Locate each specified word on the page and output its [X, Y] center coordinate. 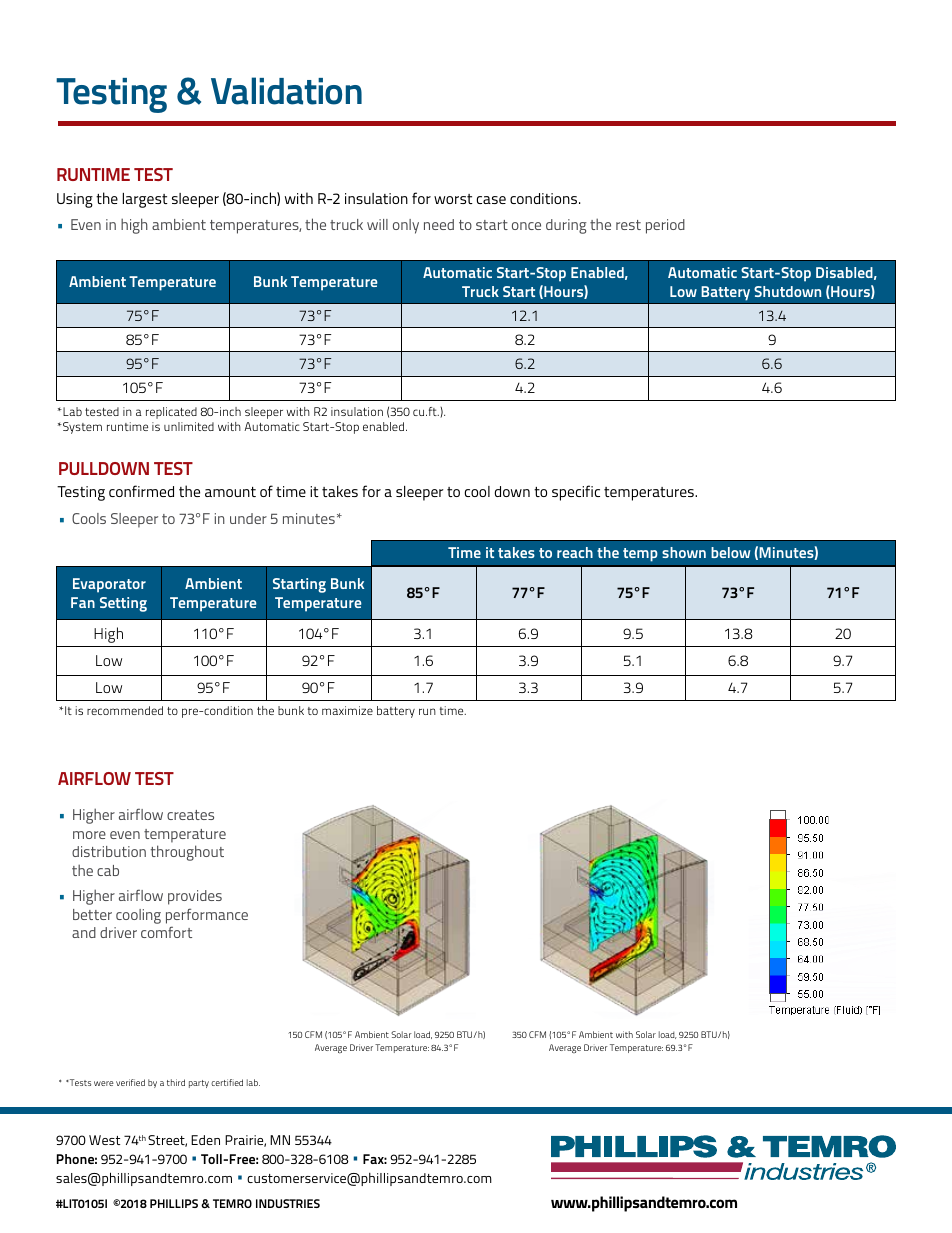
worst [453, 199]
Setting [123, 604]
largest [145, 200]
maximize [347, 710]
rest [628, 225]
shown [684, 552]
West [104, 1140]
